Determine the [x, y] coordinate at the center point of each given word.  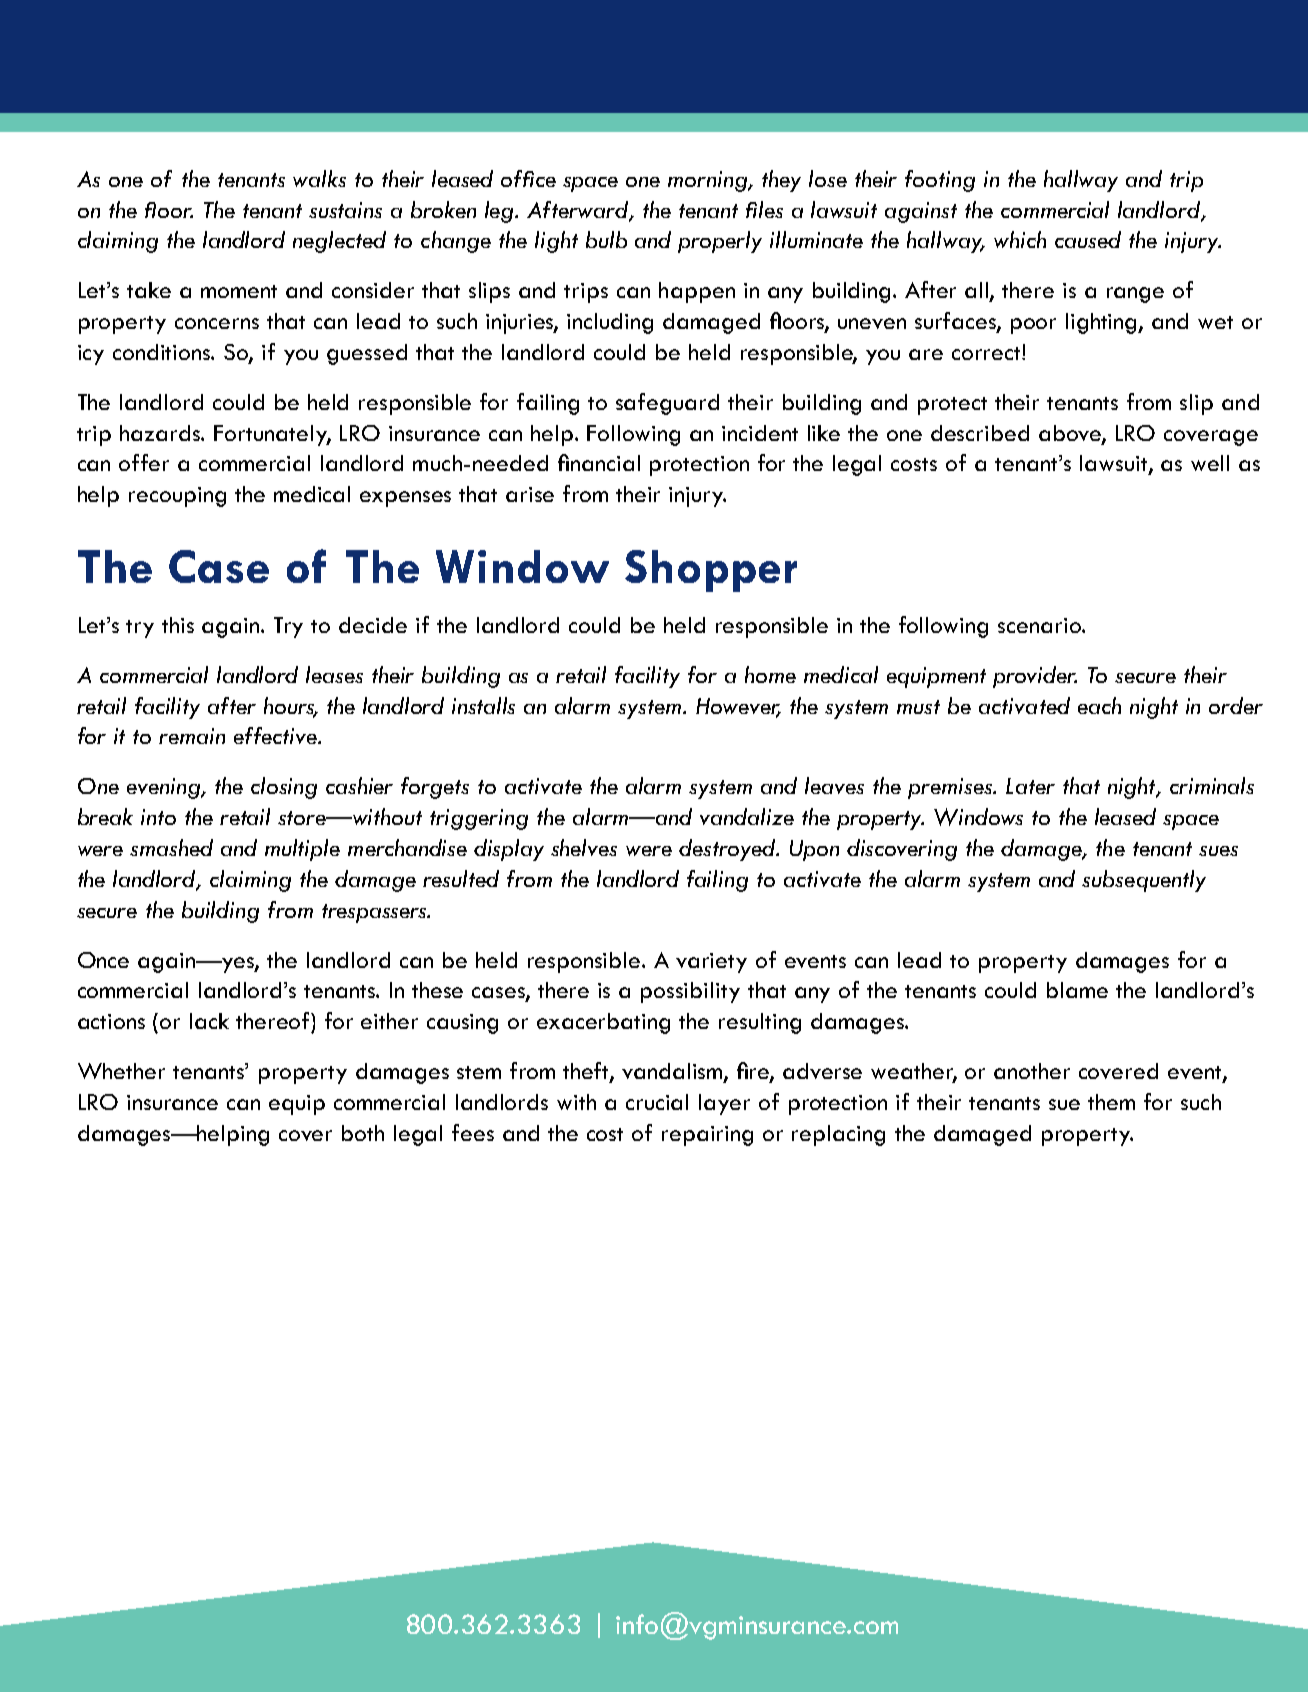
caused [1088, 239]
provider [1035, 677]
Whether [121, 1071]
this [178, 625]
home [770, 674]
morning [709, 181]
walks [319, 178]
